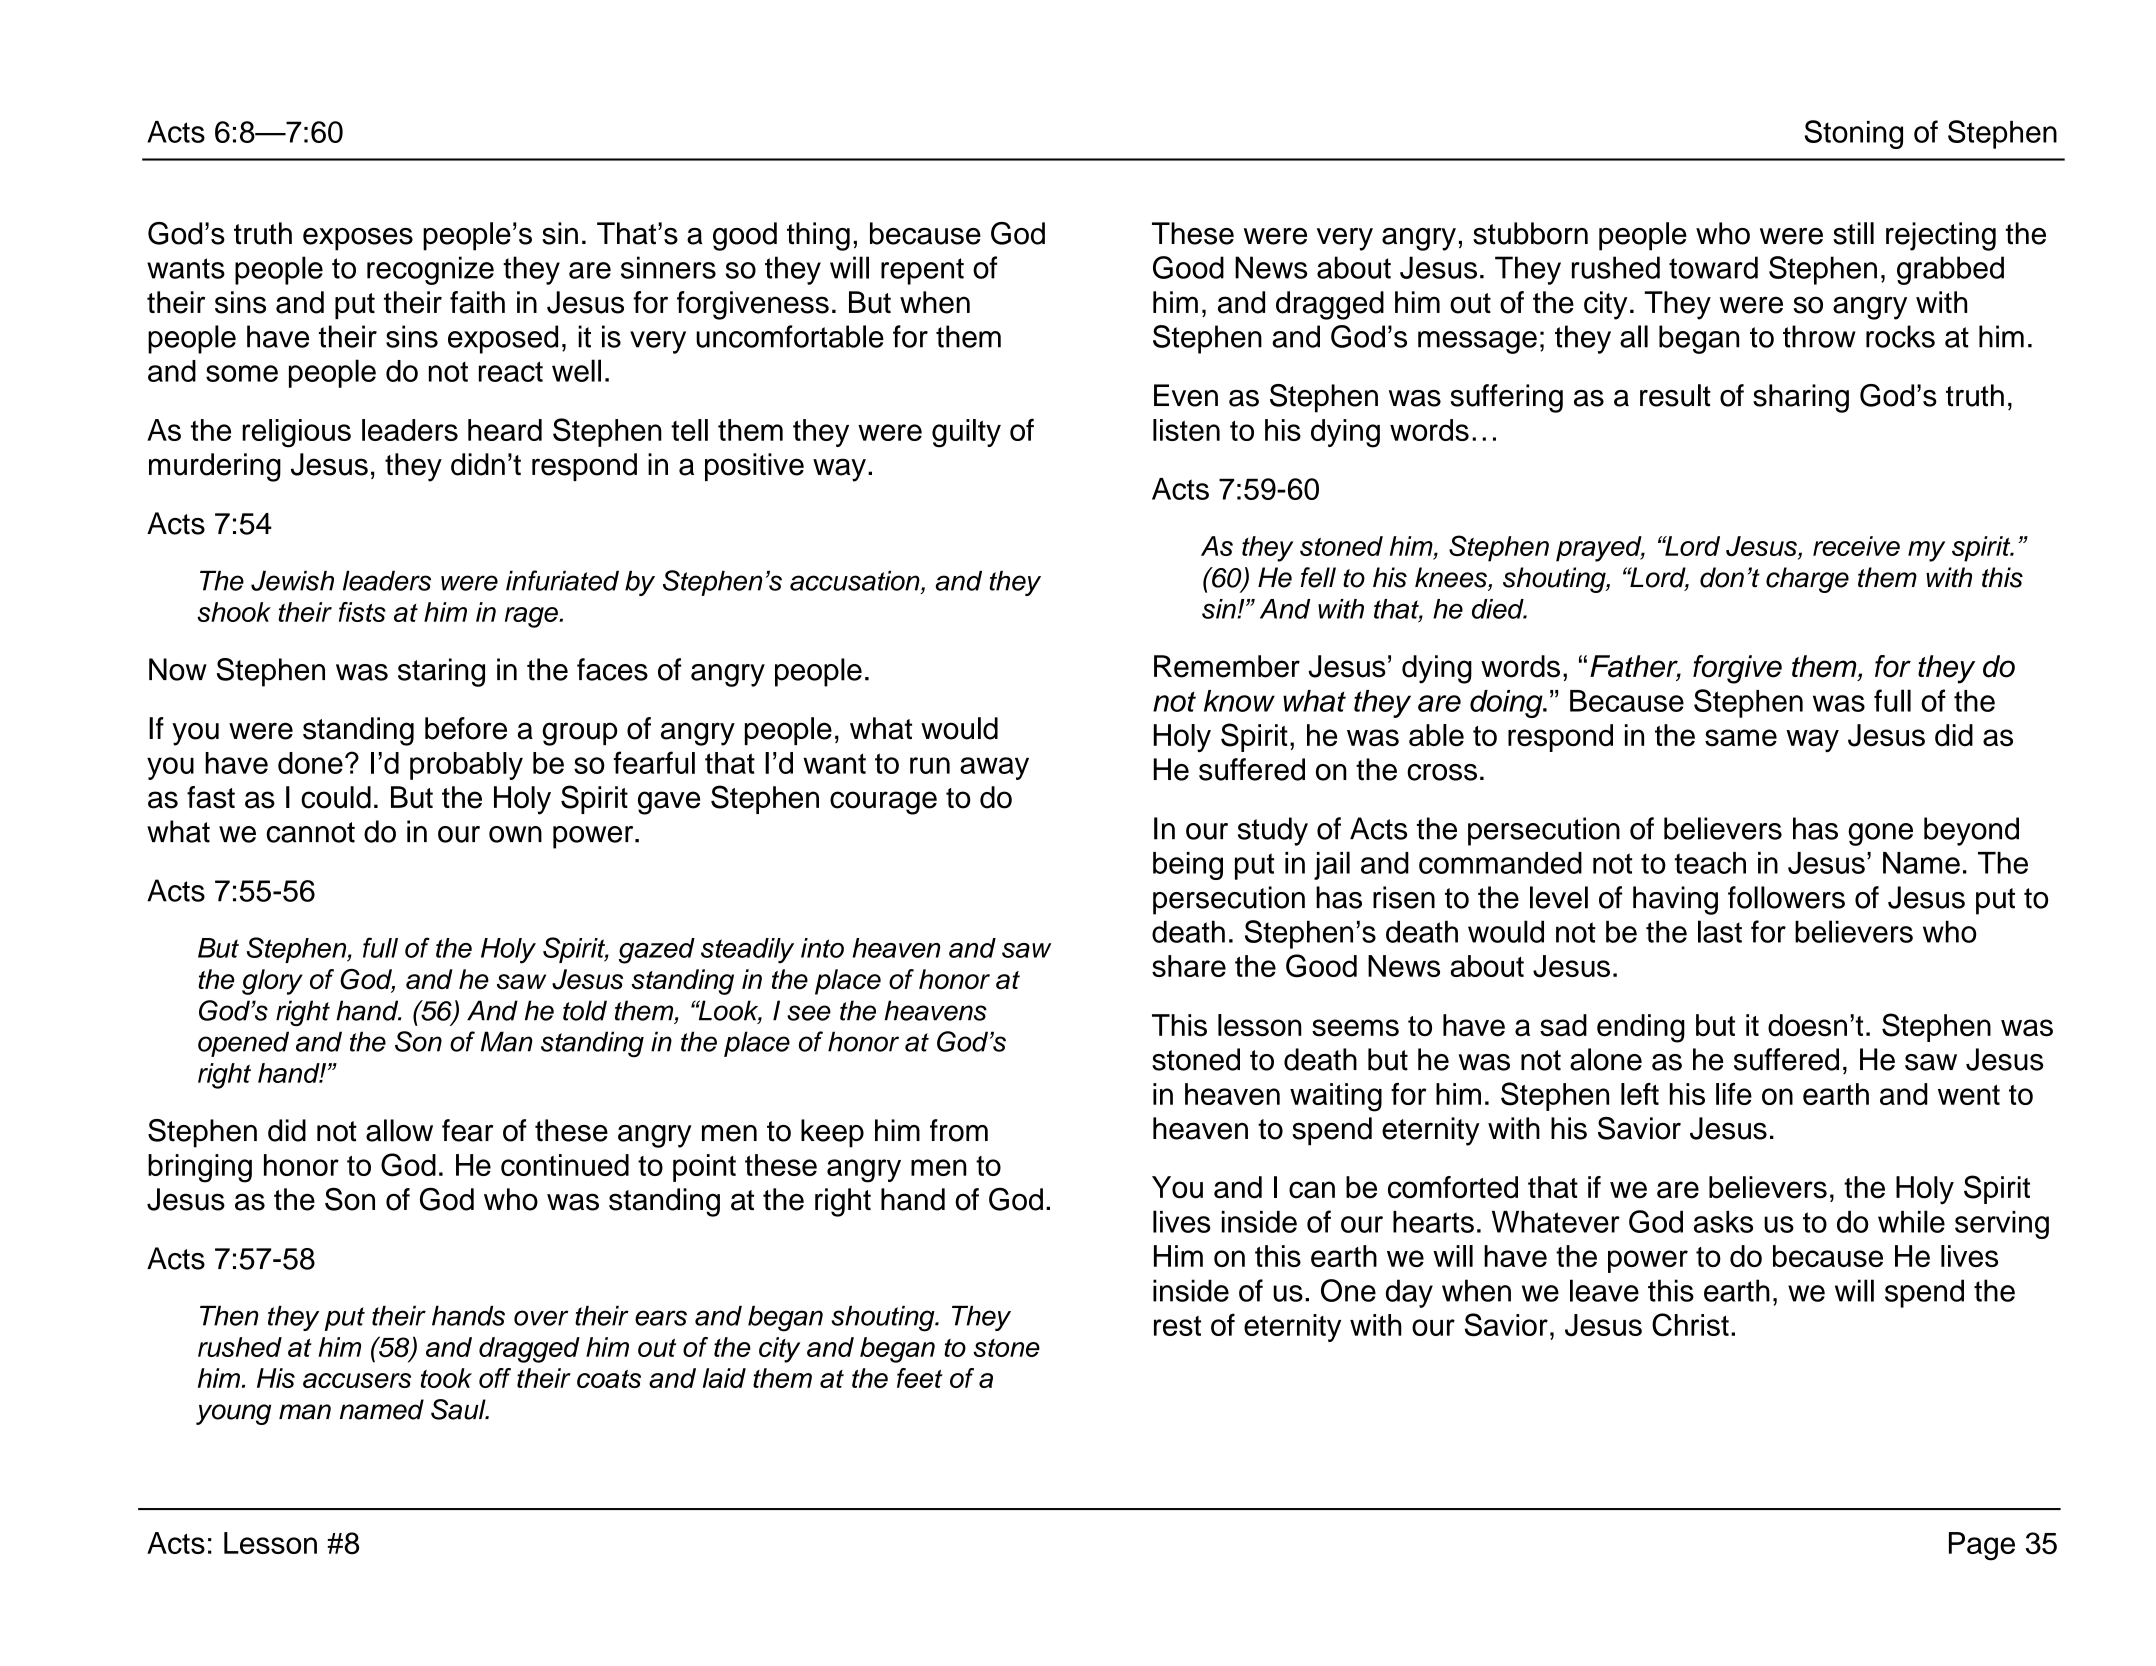 The image size is (2156, 1666). I want to click on Stoning, so click(1854, 134).
